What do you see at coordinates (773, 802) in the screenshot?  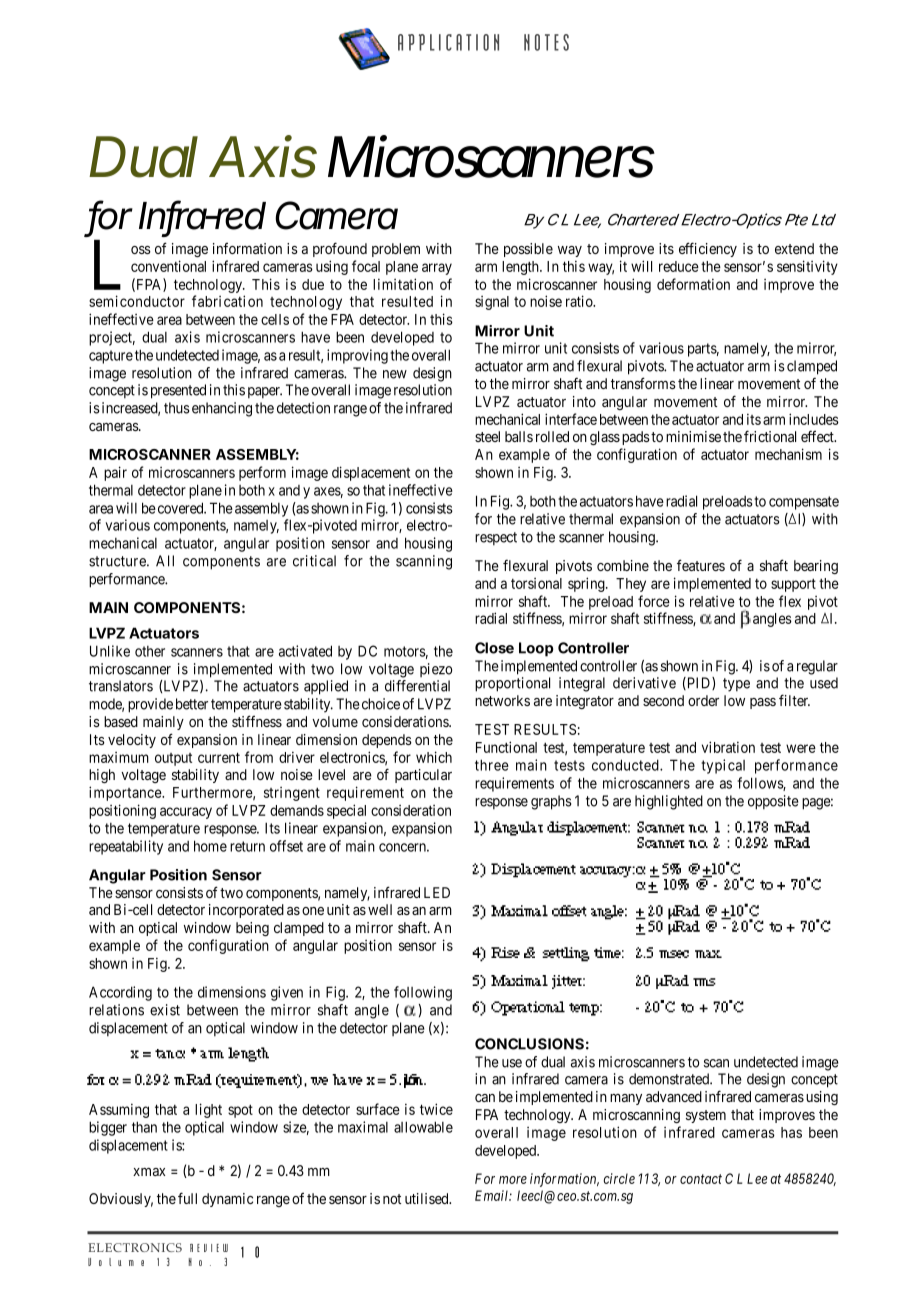 I see `opposite` at bounding box center [773, 802].
